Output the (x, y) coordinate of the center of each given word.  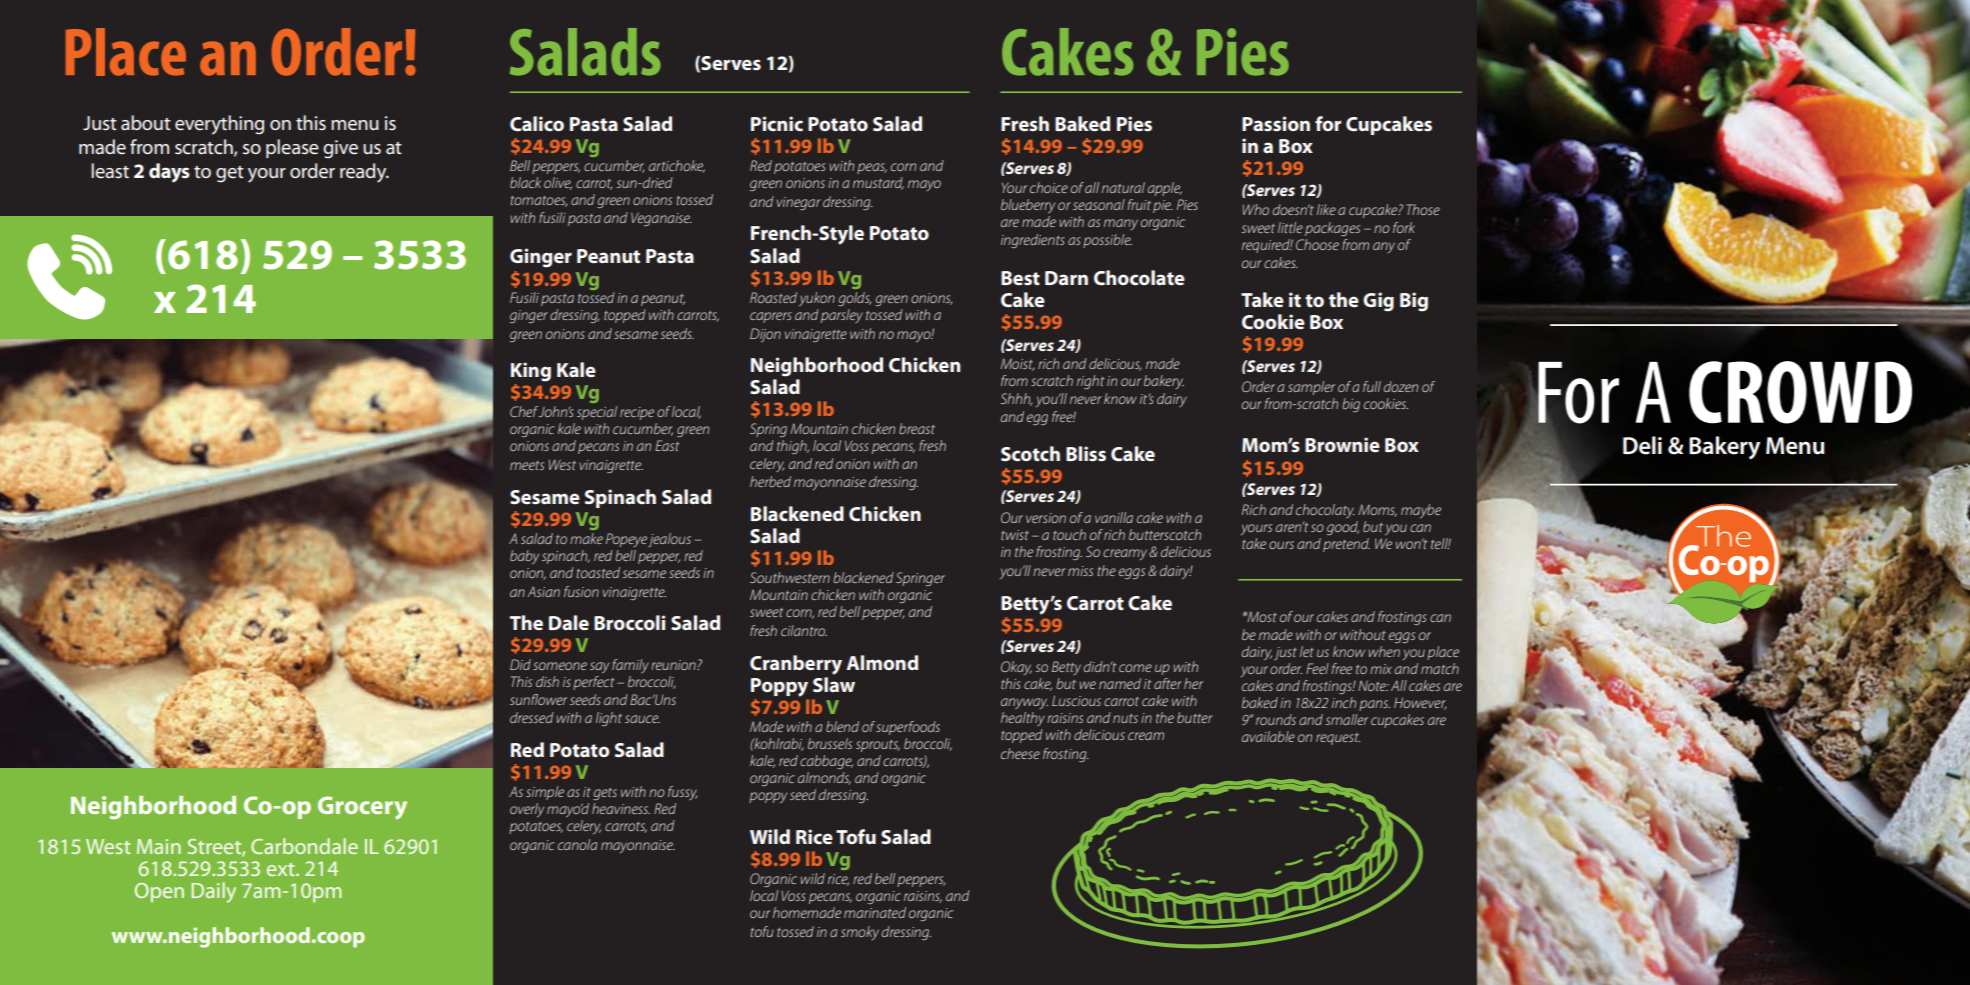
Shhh (1016, 399)
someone (560, 666)
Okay (1016, 668)
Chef (524, 411)
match (1440, 668)
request (1338, 739)
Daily (213, 892)
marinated (875, 912)
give (340, 149)
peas (872, 168)
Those (1423, 209)
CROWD (1800, 392)
